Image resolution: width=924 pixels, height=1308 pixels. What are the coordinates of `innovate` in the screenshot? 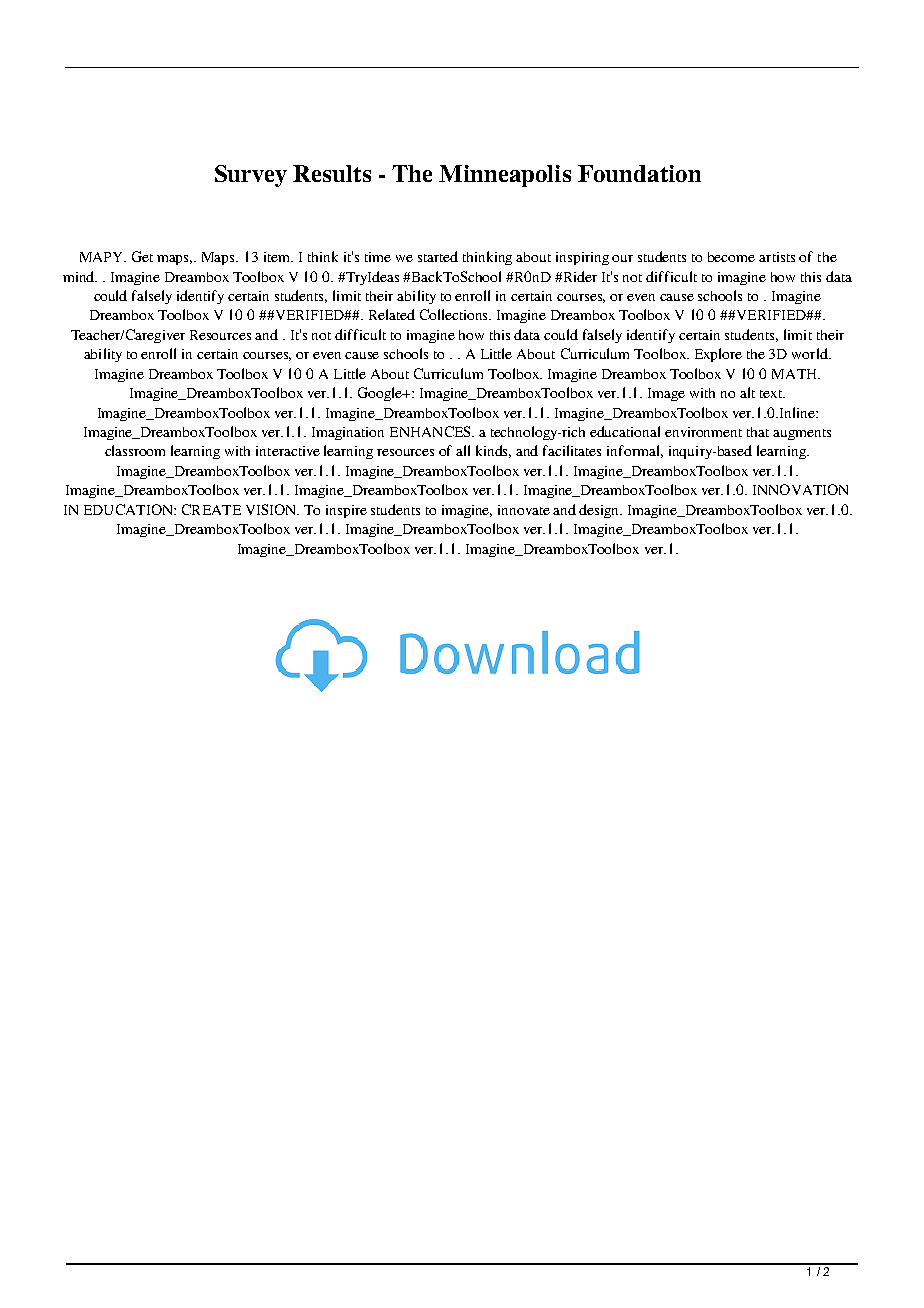 It's located at (524, 510).
